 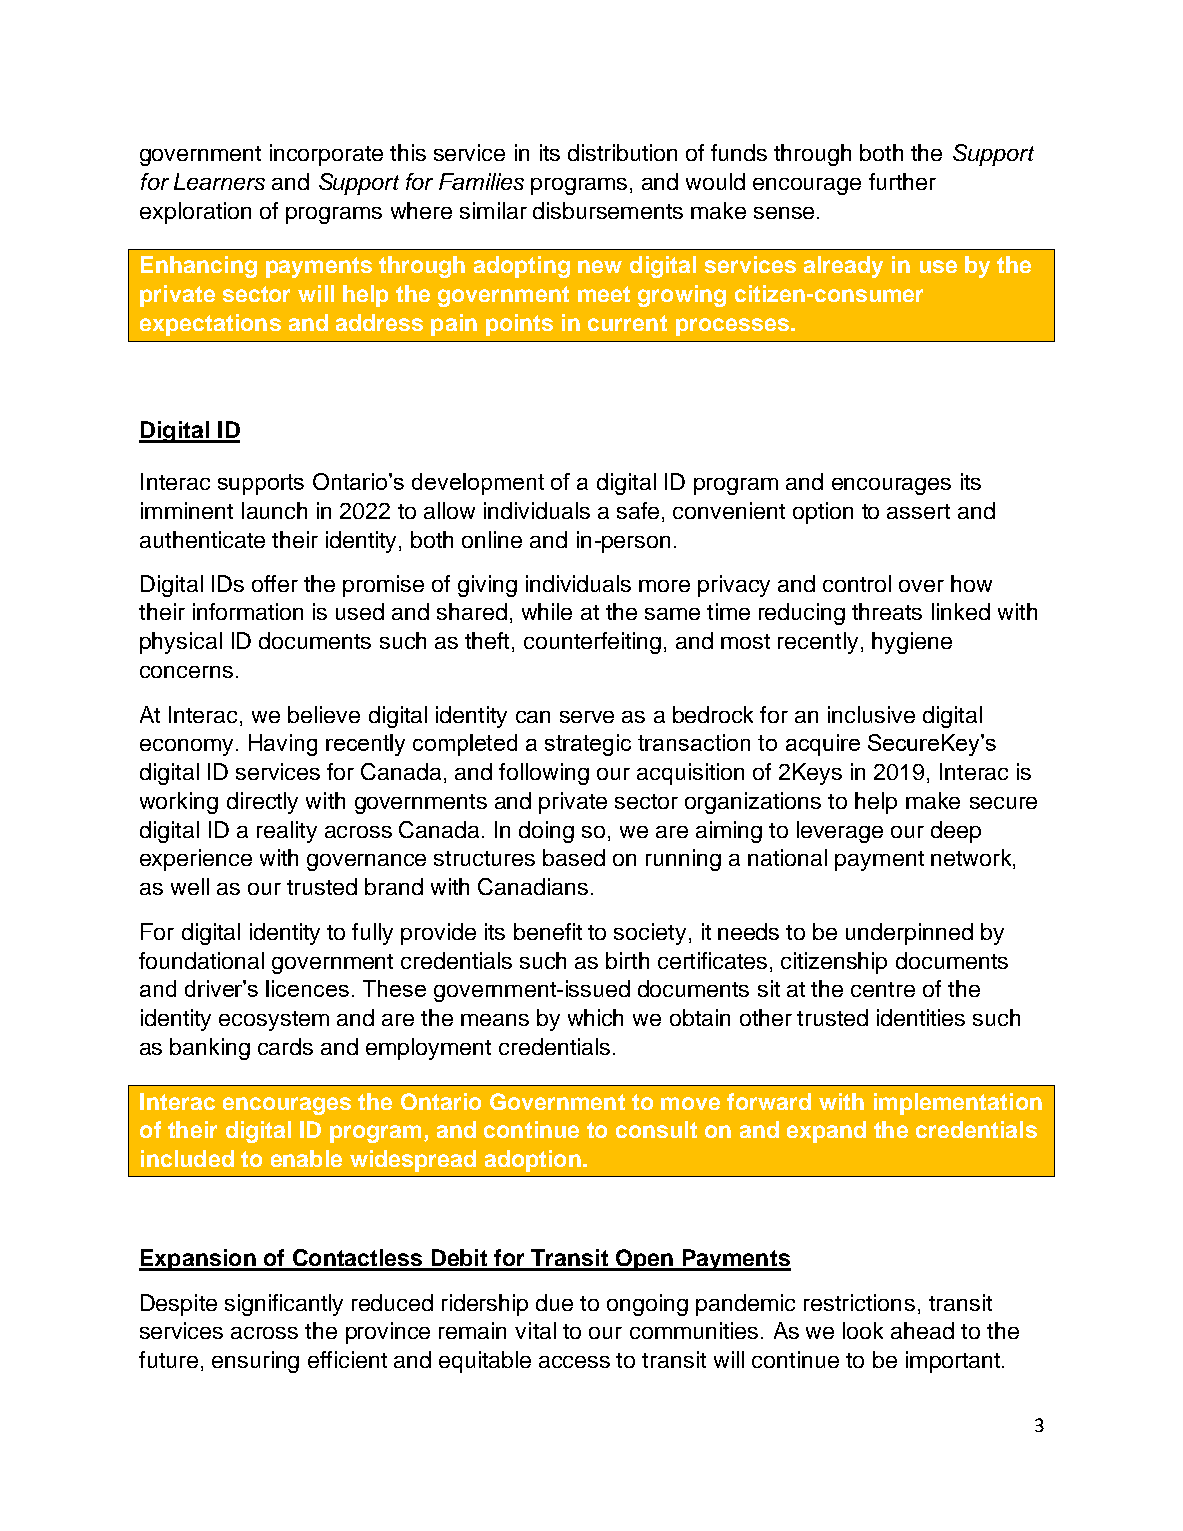 What do you see at coordinates (283, 745) in the screenshot?
I see `Having` at bounding box center [283, 745].
